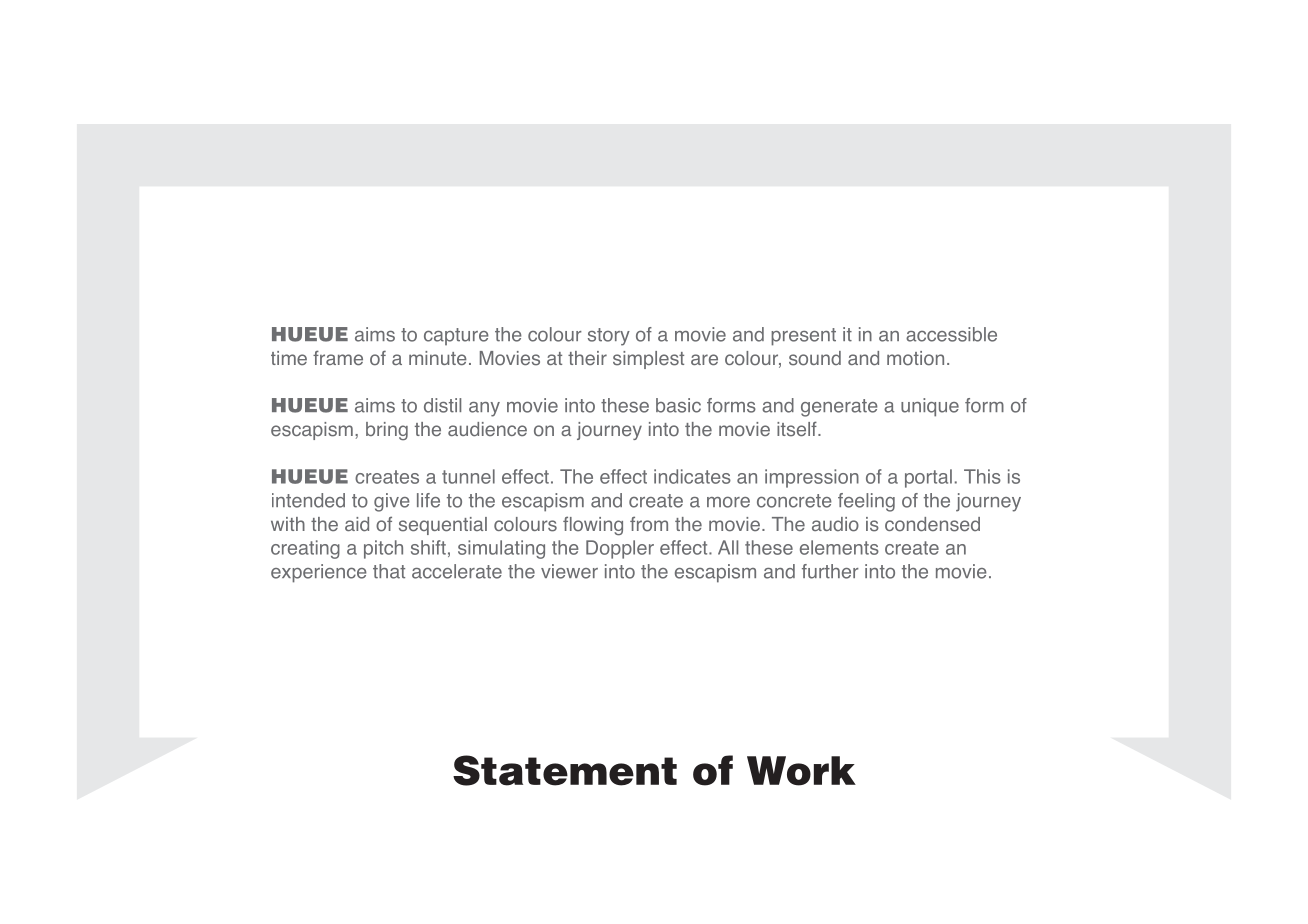 This screenshot has width=1308, height=924. I want to click on experience, so click(319, 573).
